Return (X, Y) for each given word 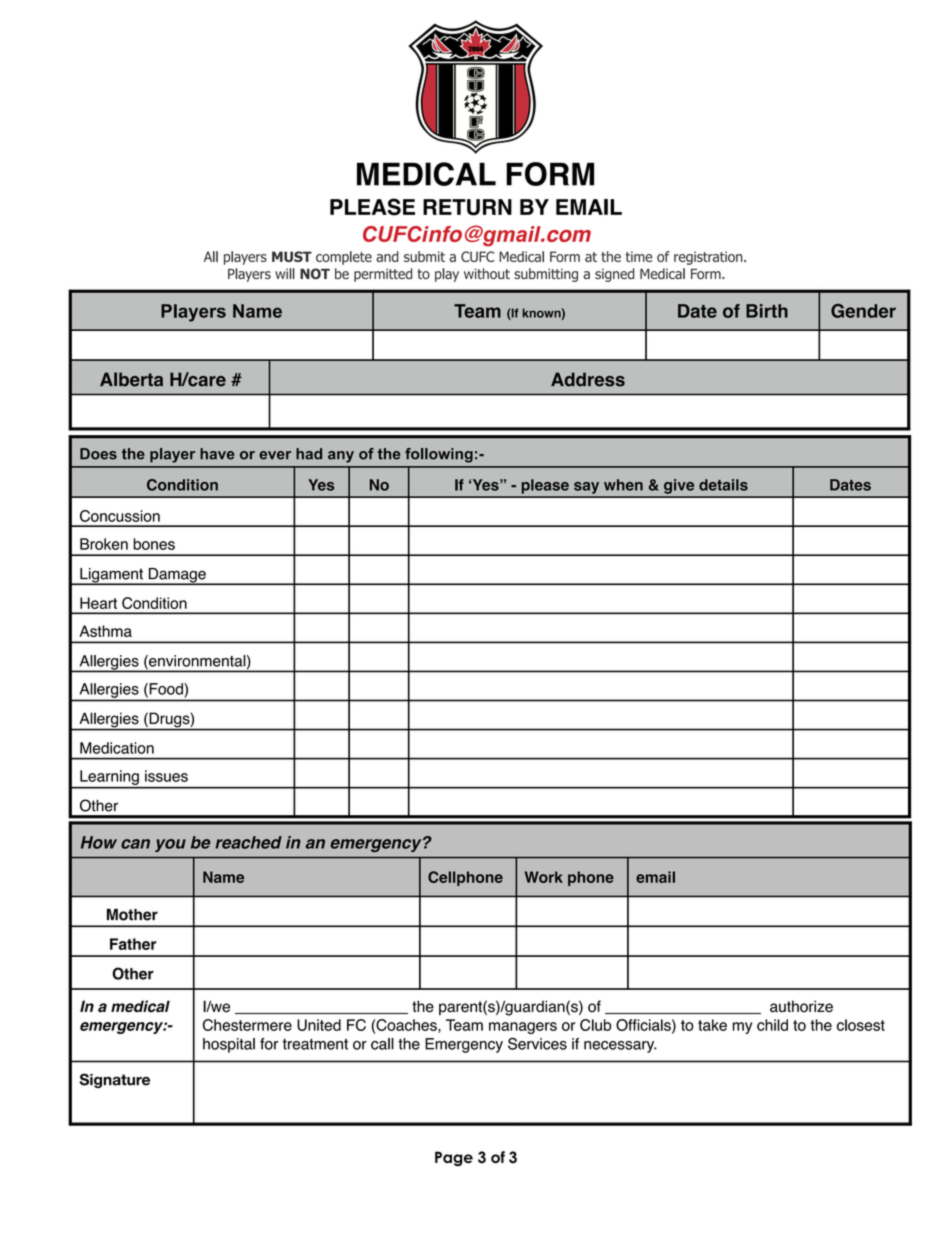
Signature (114, 1080)
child (772, 1025)
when (623, 485)
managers (523, 1028)
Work (543, 877)
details (723, 485)
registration (709, 258)
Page (454, 1158)
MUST (292, 256)
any (341, 457)
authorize (801, 1006)
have (217, 454)
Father (133, 944)
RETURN (467, 207)
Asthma (105, 631)
